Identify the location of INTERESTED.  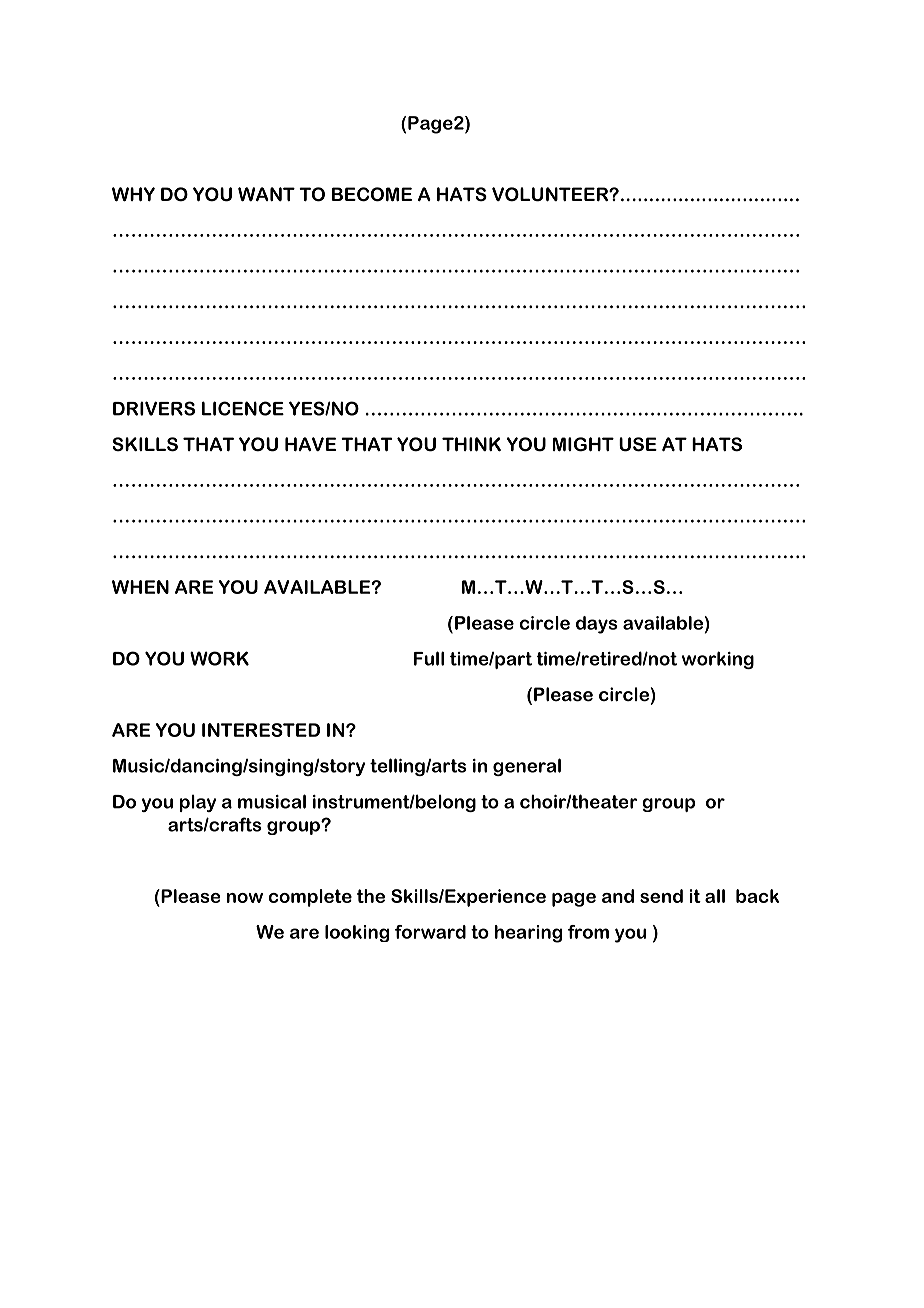
(261, 730).
